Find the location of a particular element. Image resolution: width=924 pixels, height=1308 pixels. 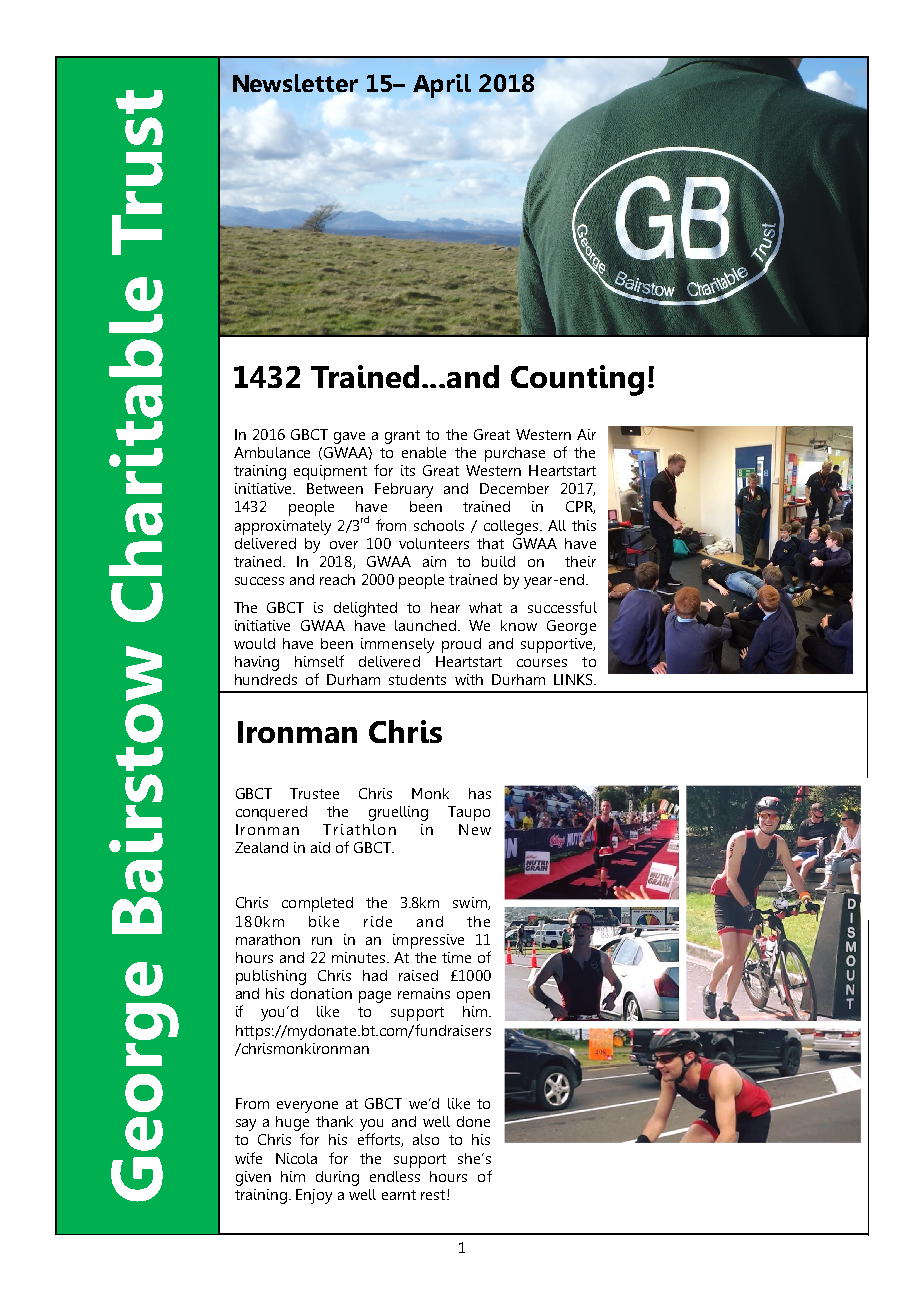

Counting is located at coordinates (577, 380).
